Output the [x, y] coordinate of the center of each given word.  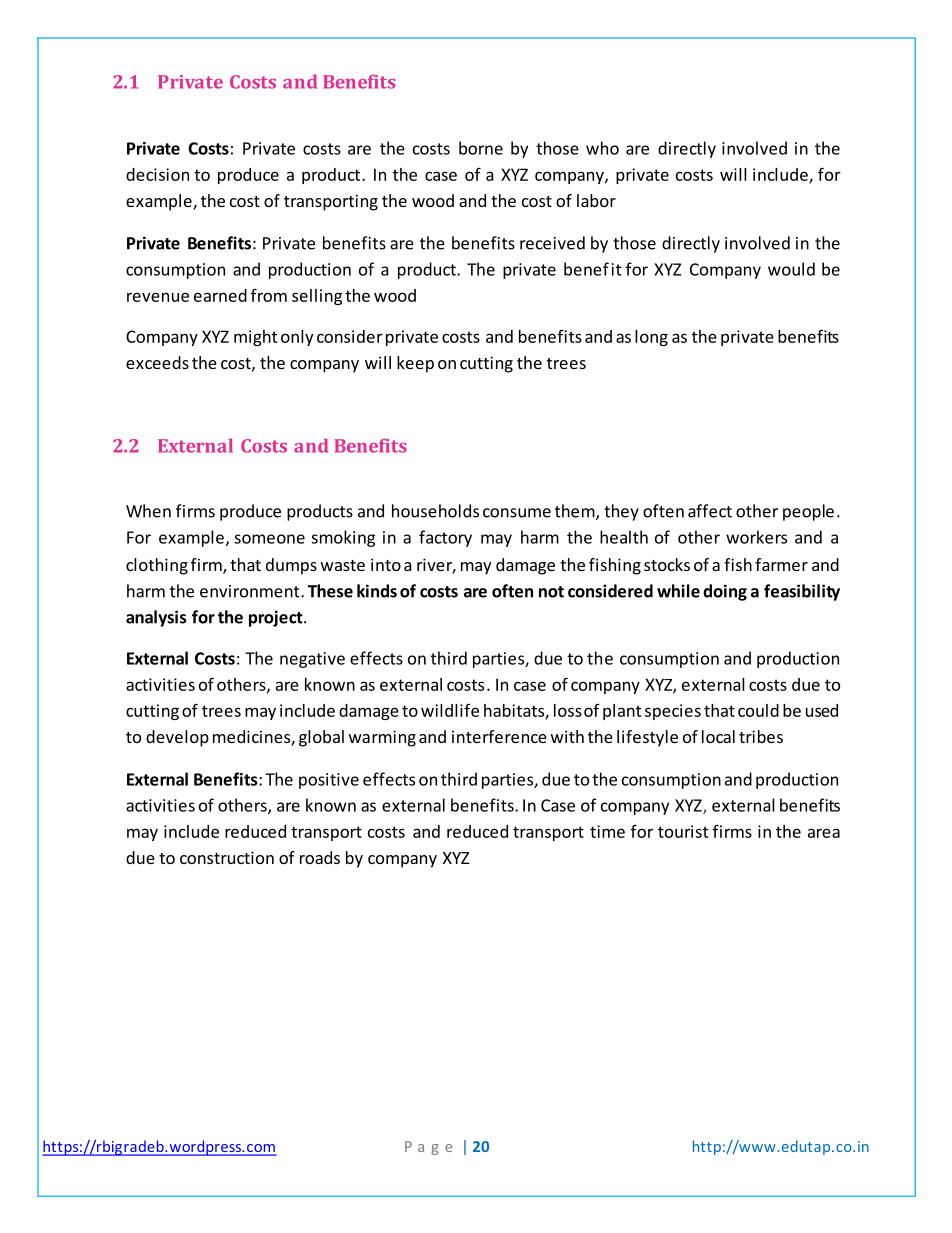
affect [710, 511]
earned [220, 295]
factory [445, 538]
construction [227, 857]
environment [251, 591]
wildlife [450, 710]
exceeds [157, 362]
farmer [781, 564]
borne [481, 148]
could [758, 710]
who [602, 148]
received [552, 243]
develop [177, 738]
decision [157, 174]
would [791, 269]
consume [517, 513]
